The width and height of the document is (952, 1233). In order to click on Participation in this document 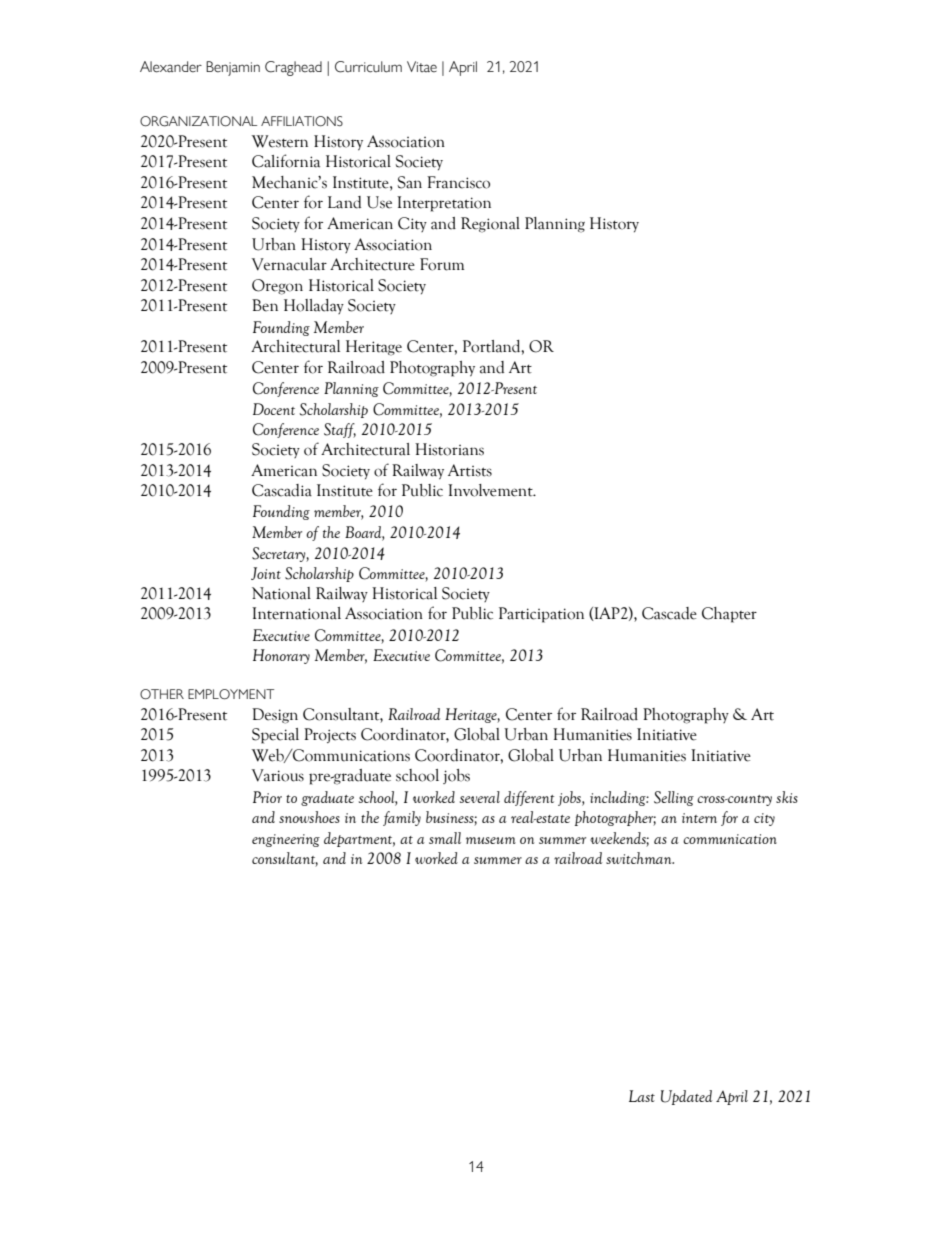, I will do `click(541, 615)`.
